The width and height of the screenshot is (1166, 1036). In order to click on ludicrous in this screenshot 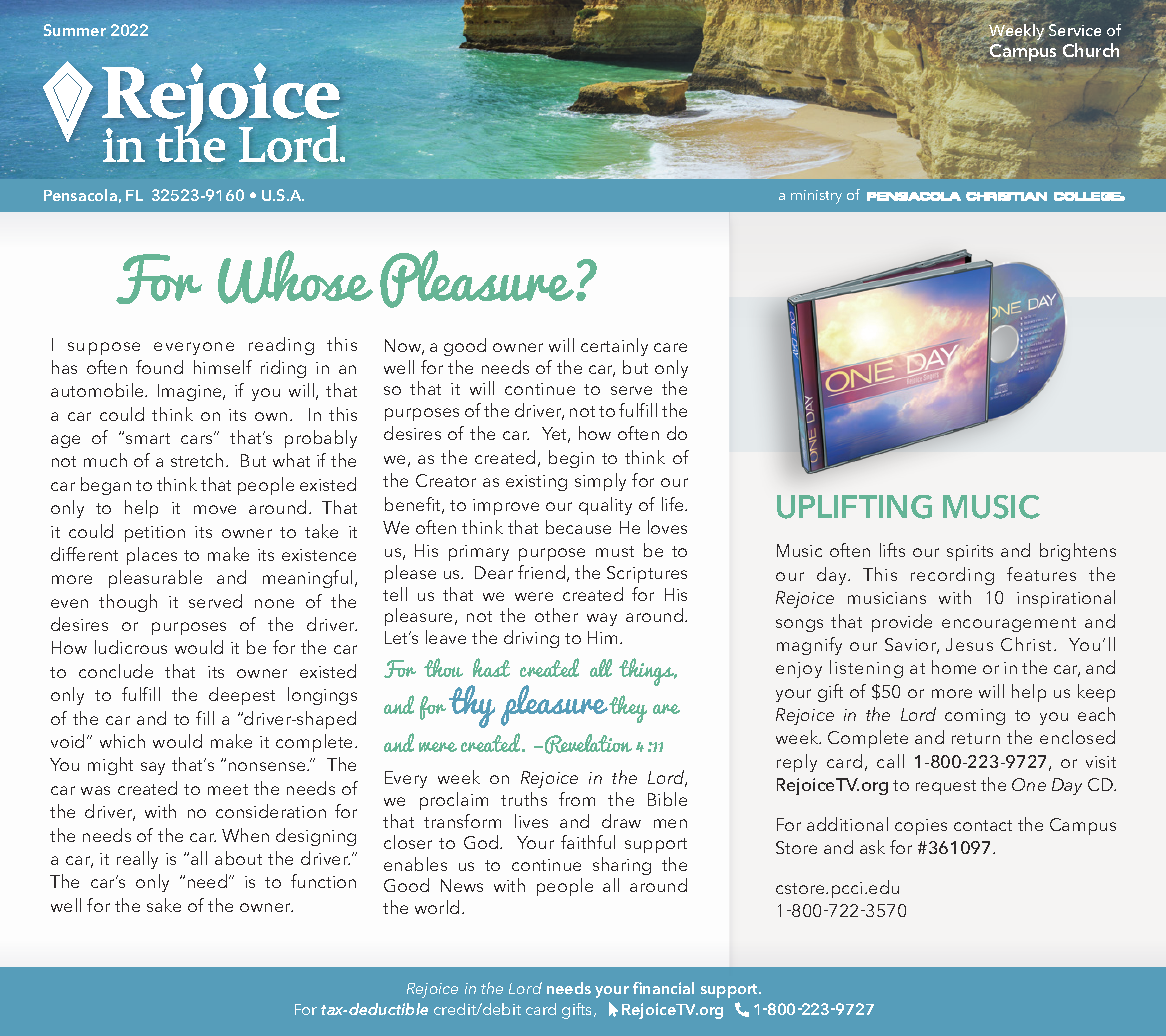, I will do `click(131, 647)`.
